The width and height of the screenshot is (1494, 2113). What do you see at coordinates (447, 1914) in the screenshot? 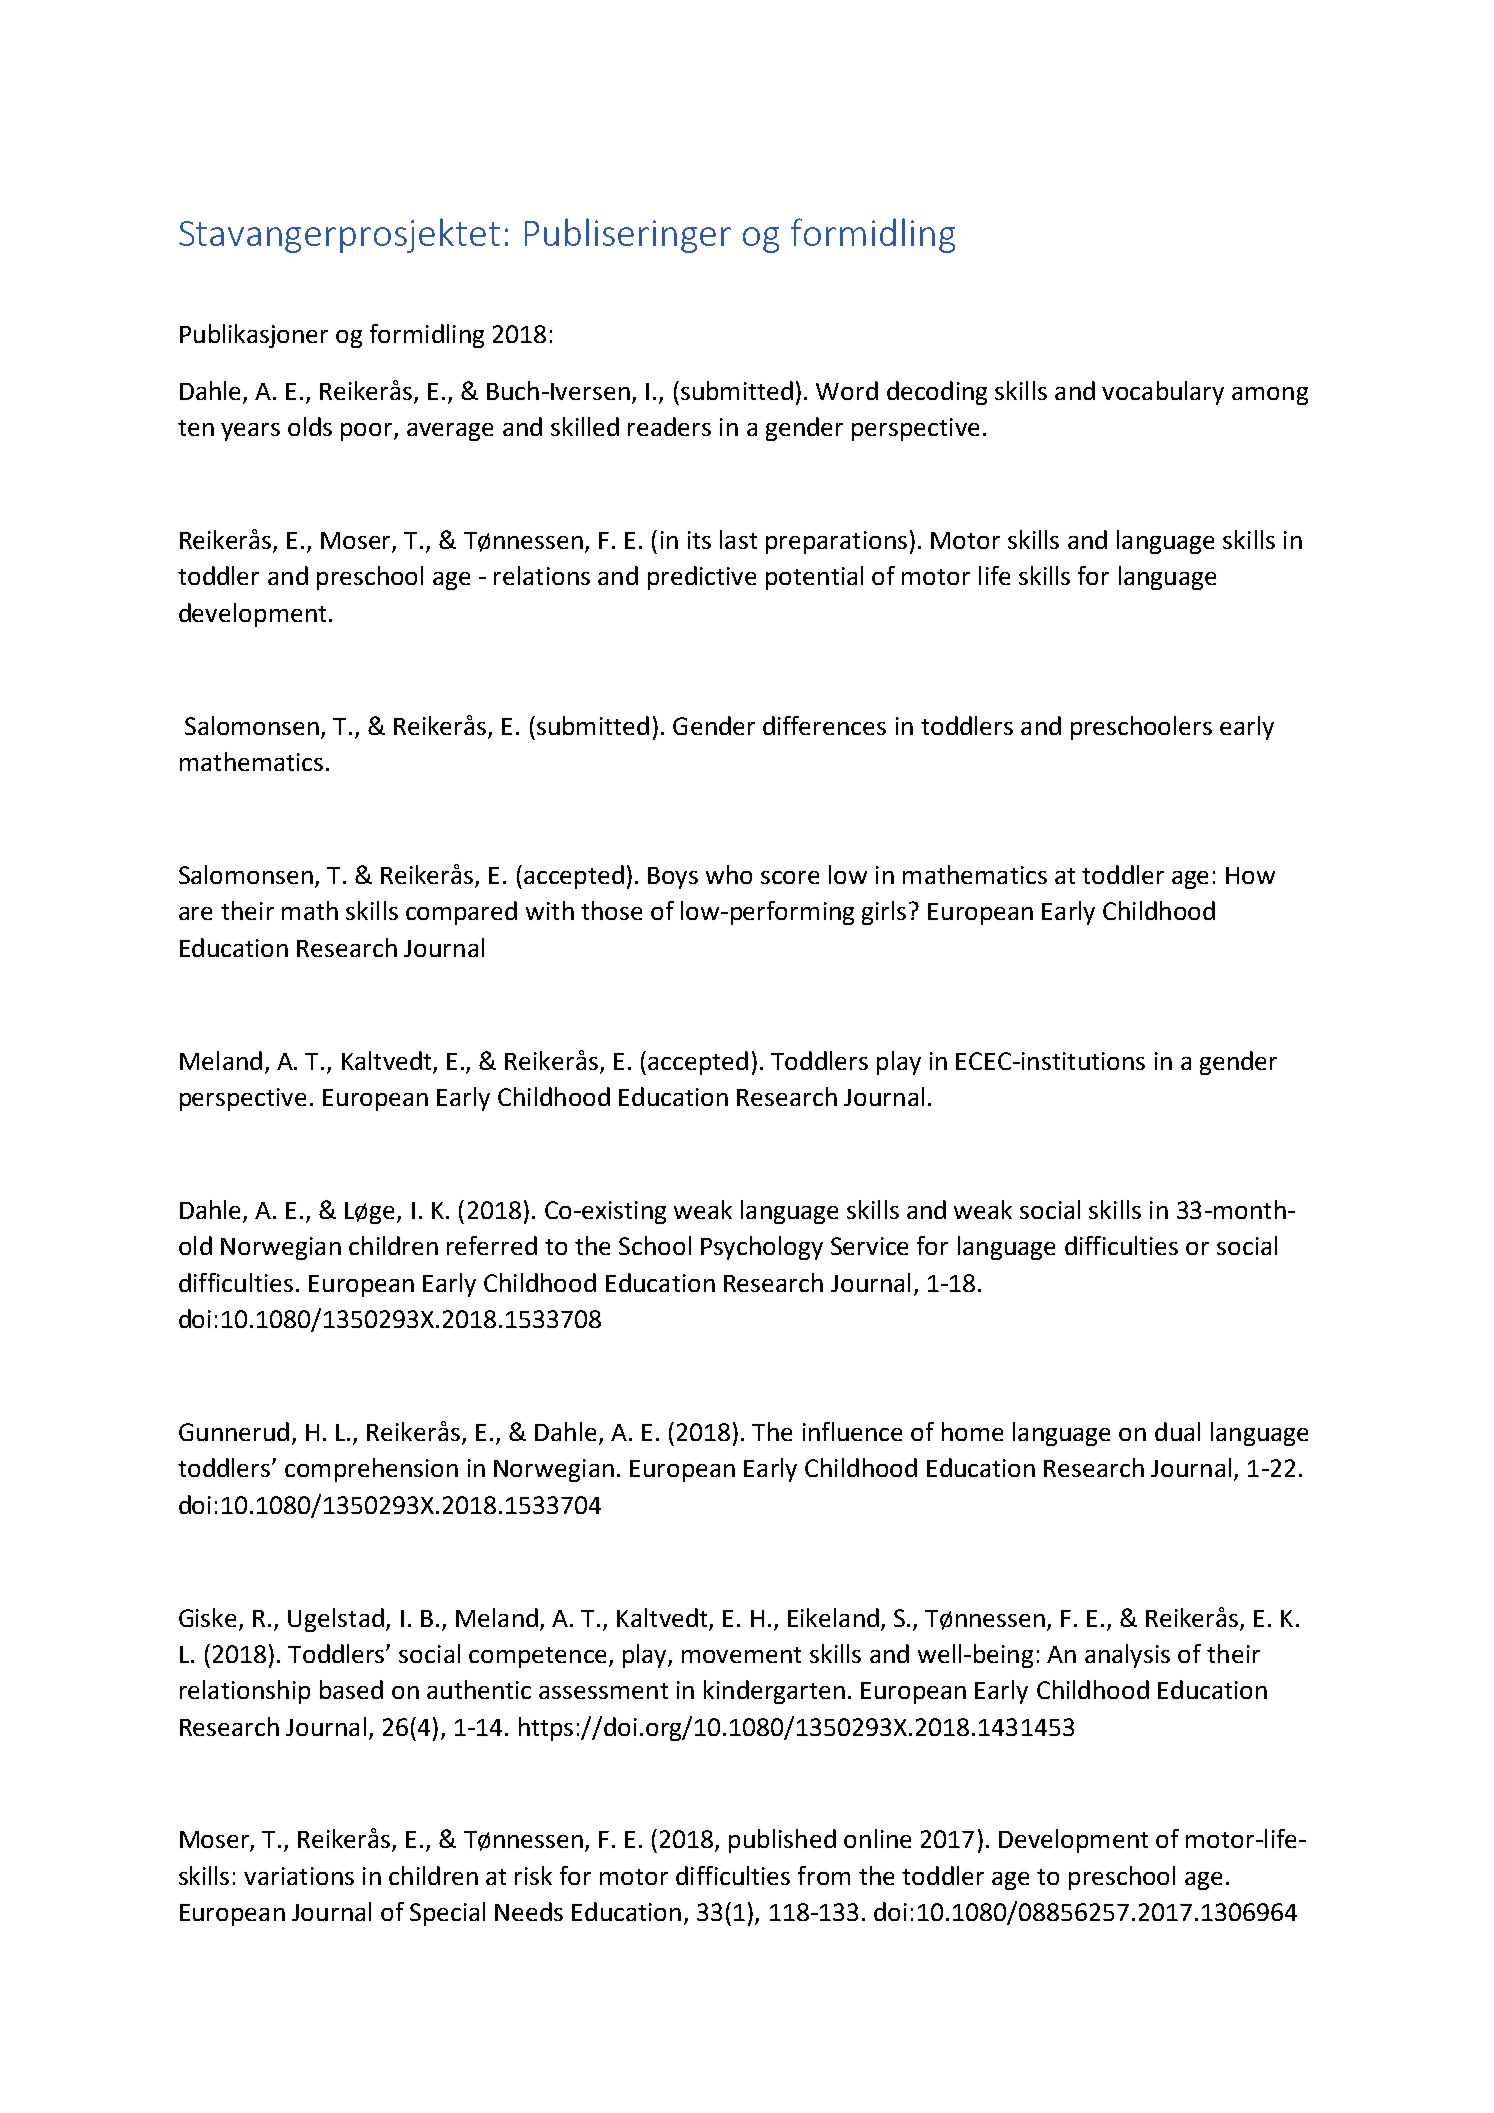
I see `Special` at bounding box center [447, 1914].
